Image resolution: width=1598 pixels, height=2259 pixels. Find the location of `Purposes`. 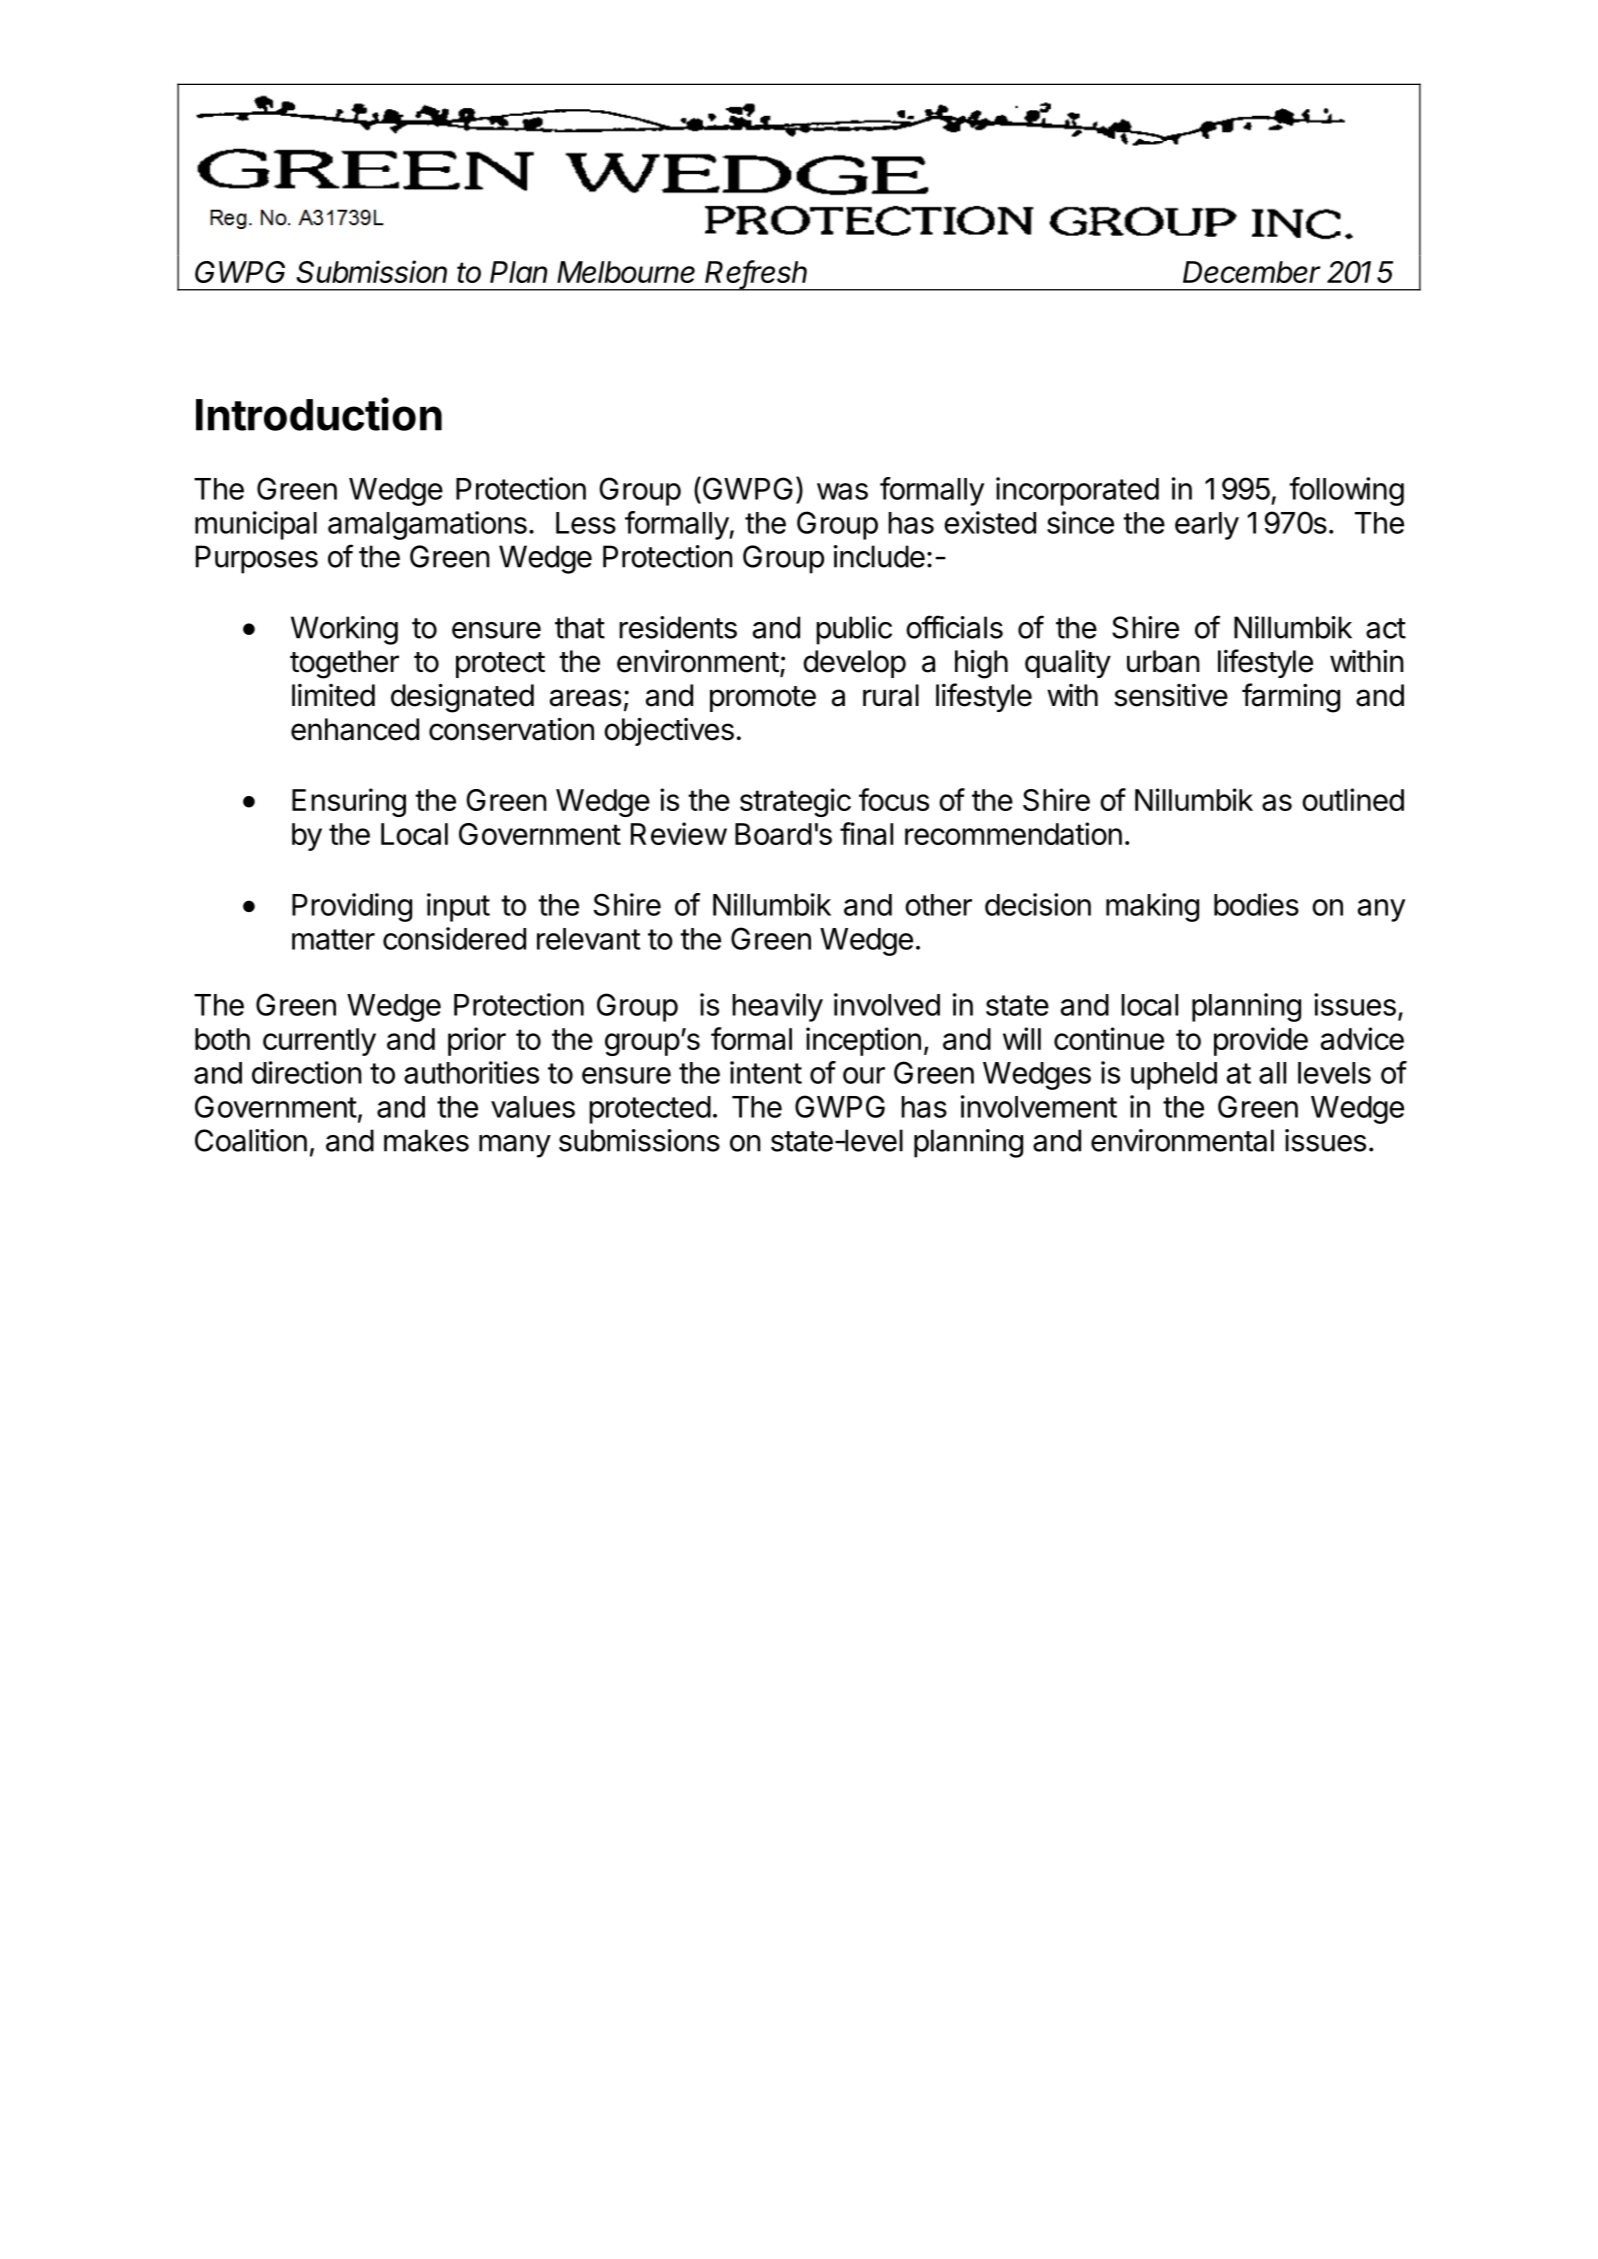

Purposes is located at coordinates (257, 559).
